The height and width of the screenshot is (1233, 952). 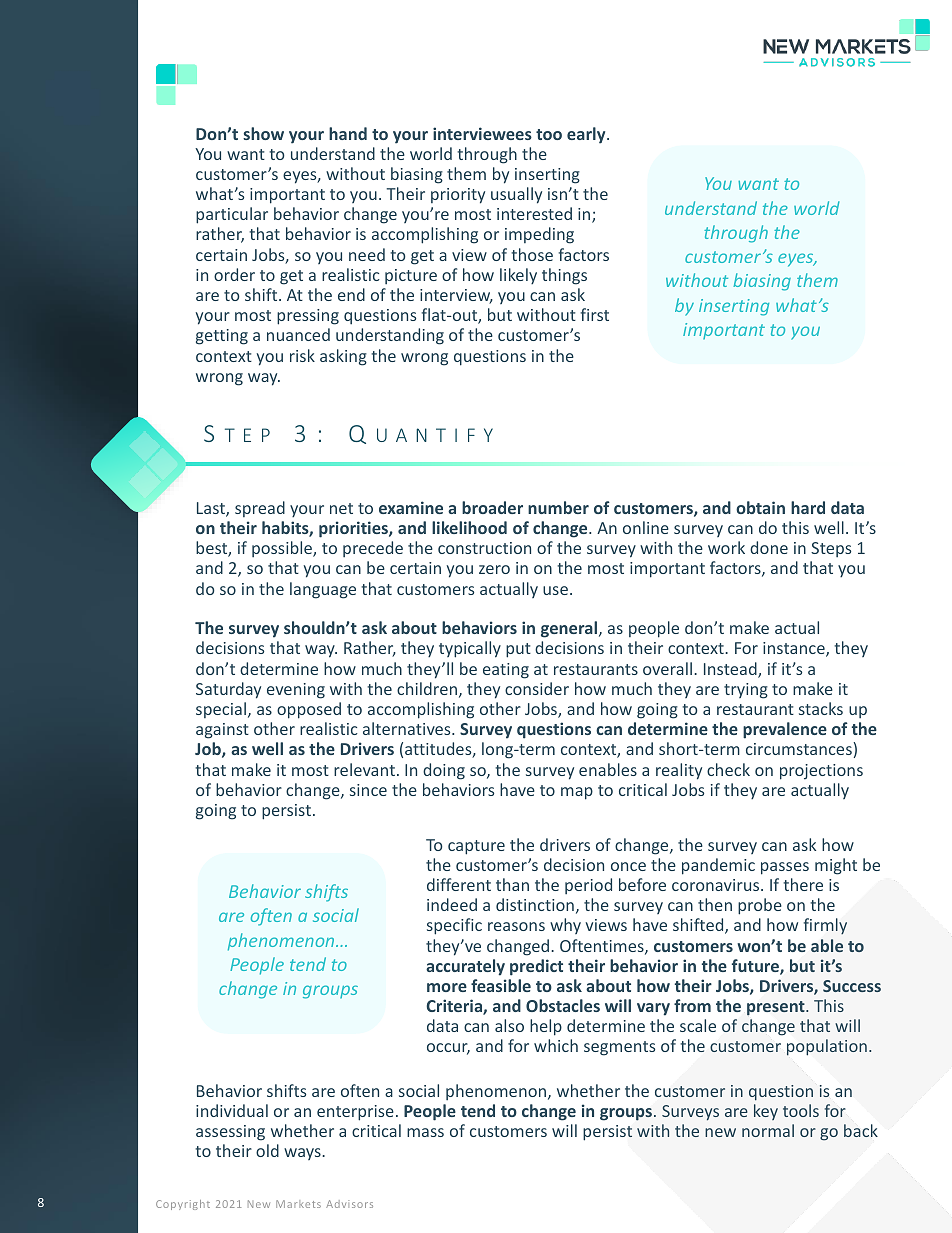 What do you see at coordinates (492, 507) in the screenshot?
I see `broader` at bounding box center [492, 507].
